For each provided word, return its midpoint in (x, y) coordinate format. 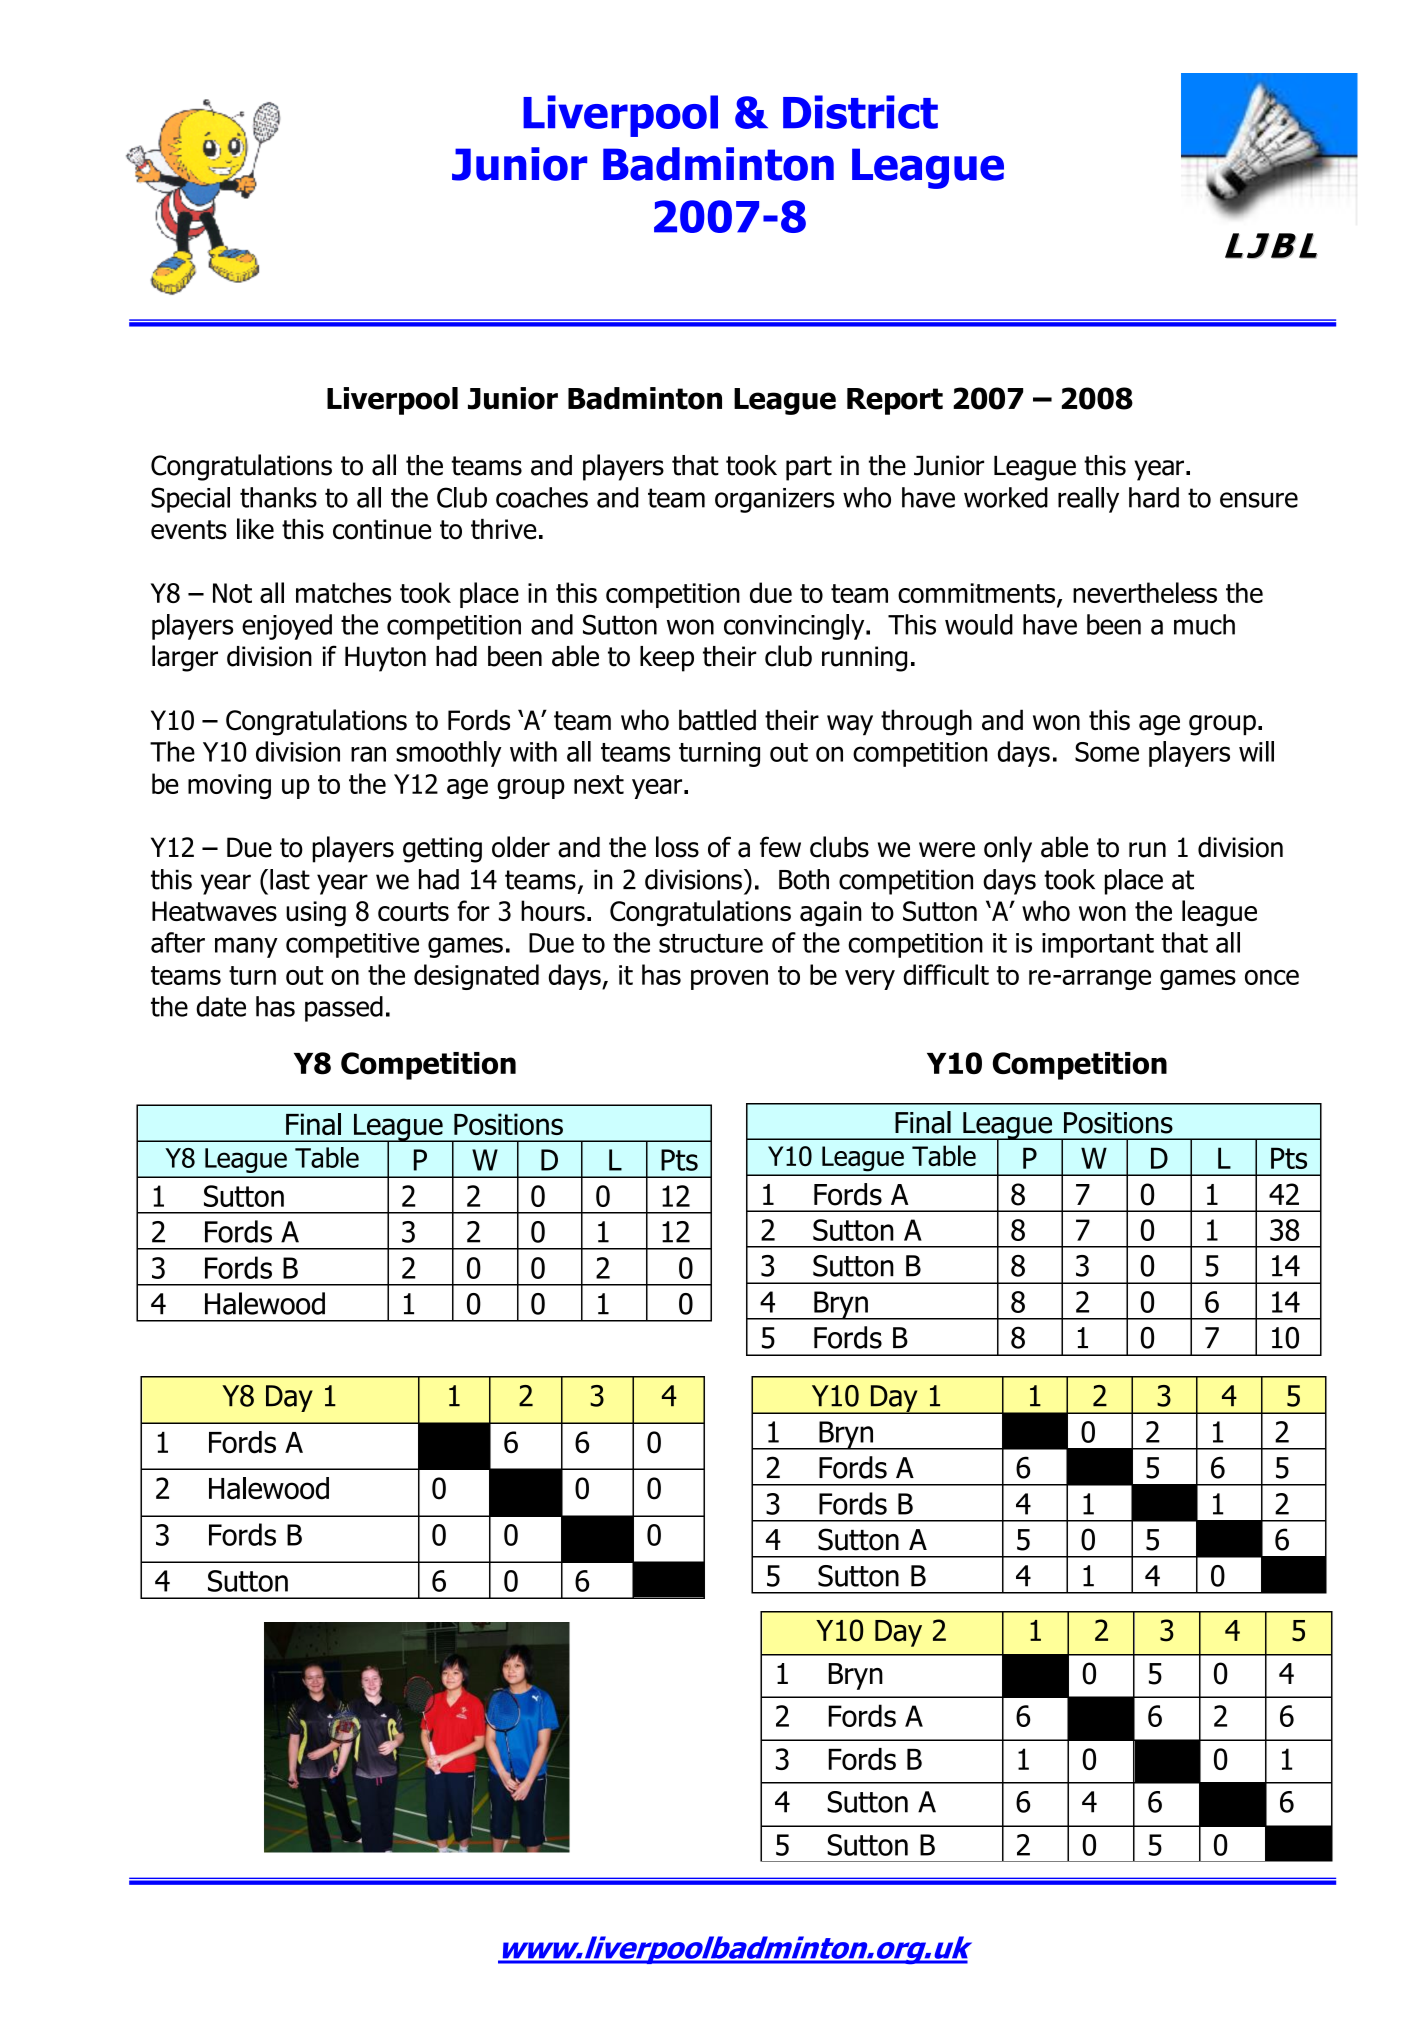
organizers (775, 500)
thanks (278, 497)
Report (895, 401)
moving (229, 786)
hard (1154, 497)
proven (729, 980)
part (809, 468)
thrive (504, 529)
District (860, 112)
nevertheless (1145, 592)
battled (717, 720)
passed (344, 1009)
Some (1107, 752)
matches (343, 592)
